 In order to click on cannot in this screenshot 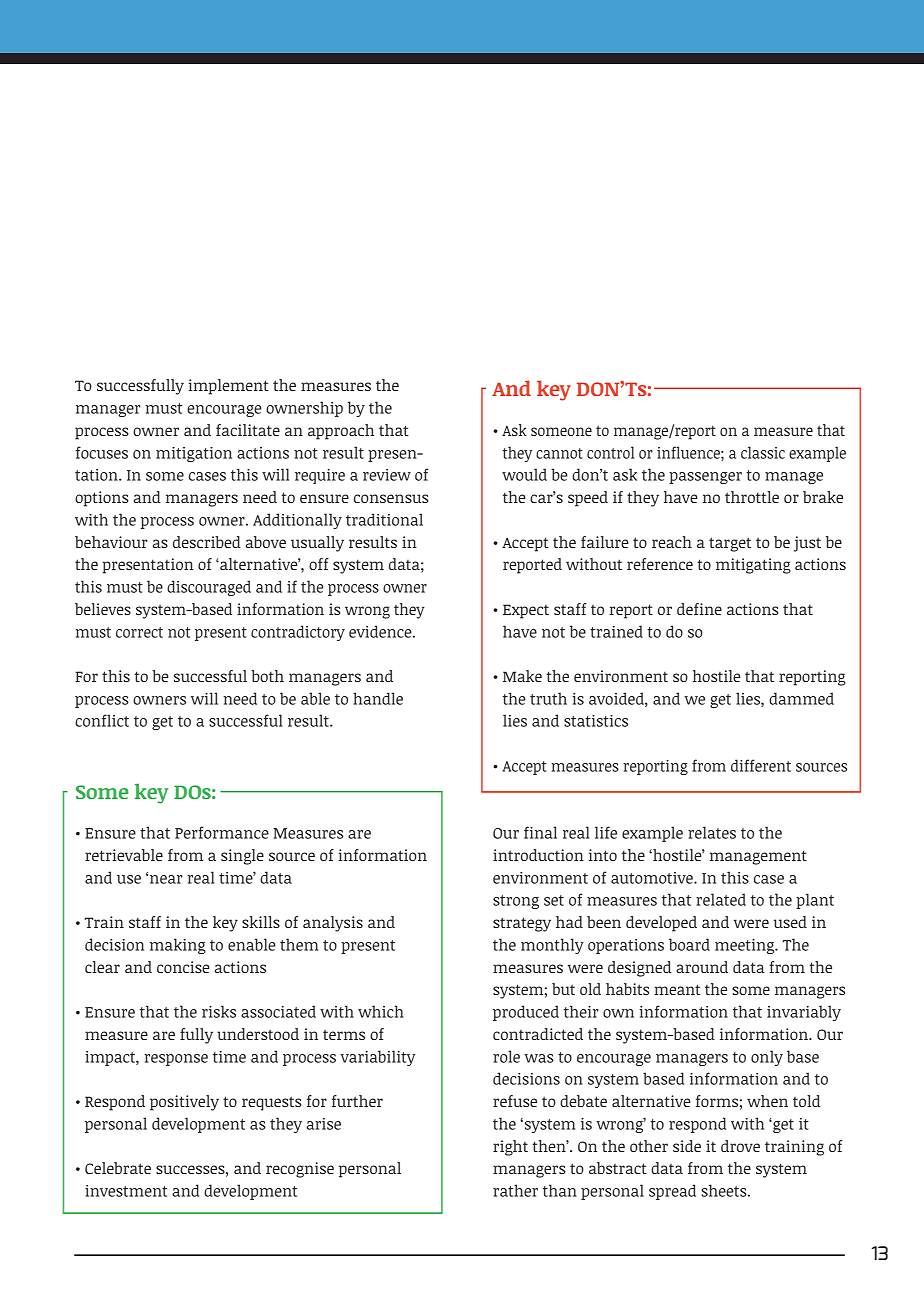, I will do `click(559, 453)`.
